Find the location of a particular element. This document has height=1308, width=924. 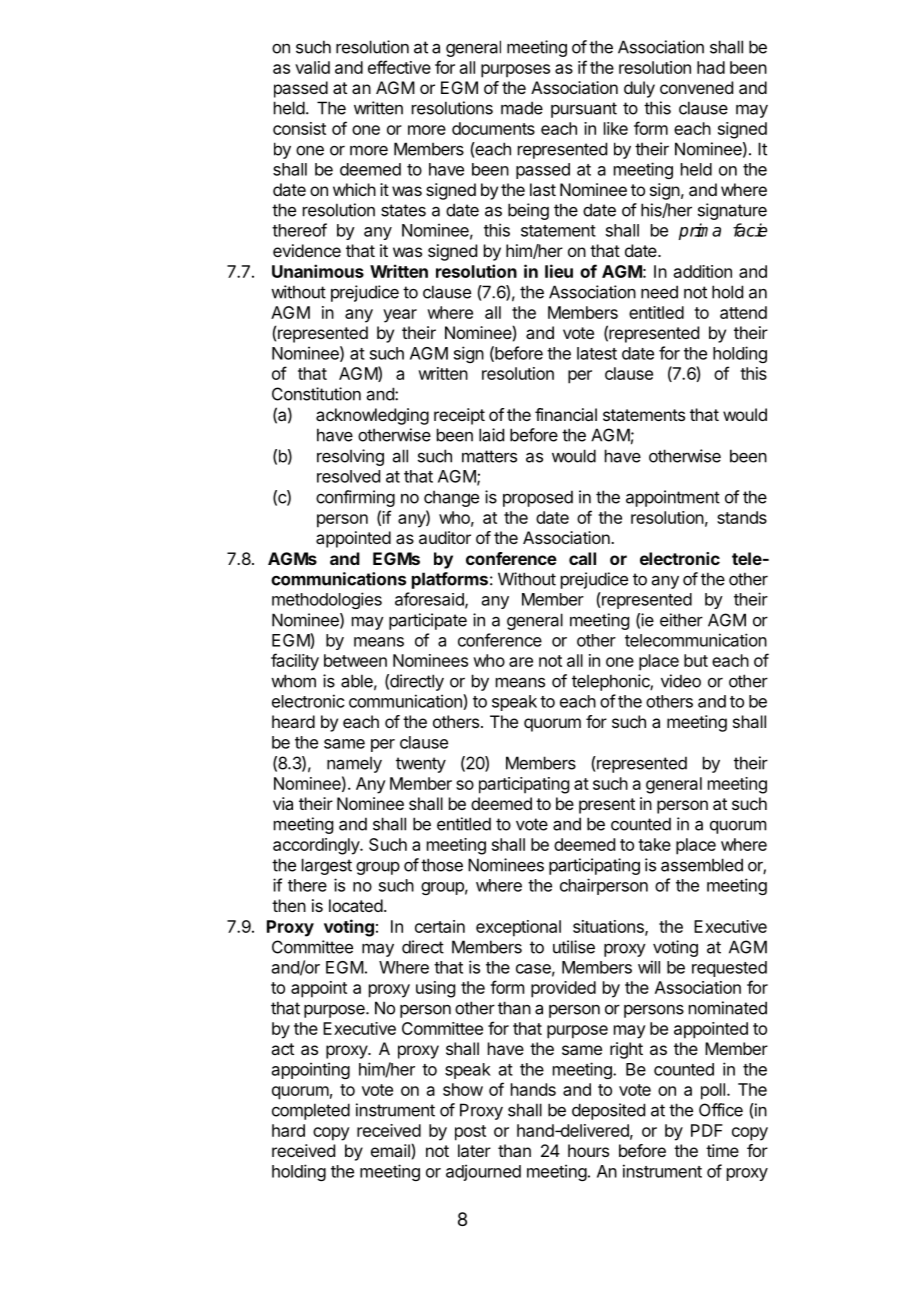

valid is located at coordinates (312, 67).
